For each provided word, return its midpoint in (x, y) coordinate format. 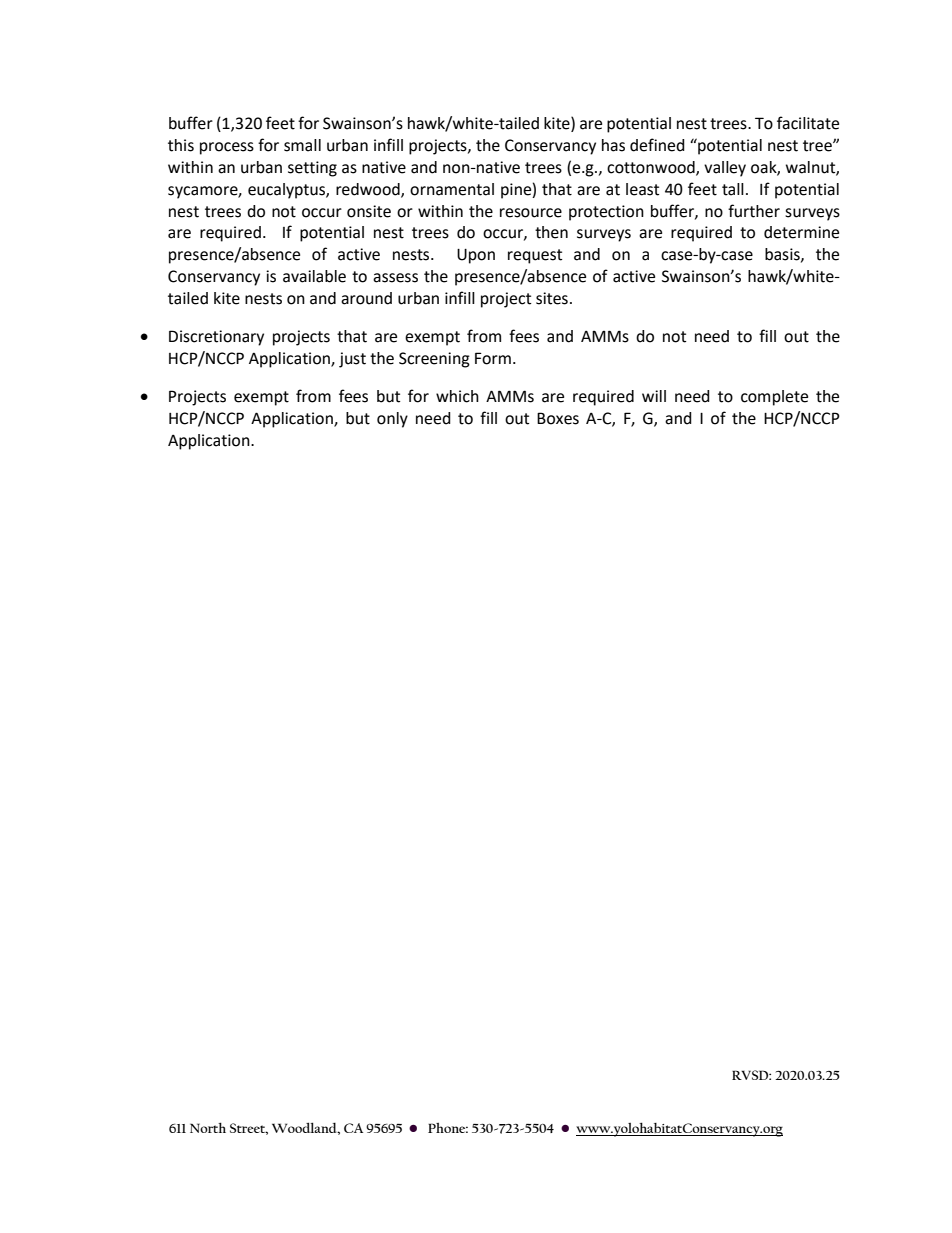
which (457, 396)
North (208, 1127)
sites (552, 298)
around (366, 298)
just (352, 360)
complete (774, 398)
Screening (434, 360)
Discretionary (216, 338)
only (392, 420)
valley (725, 169)
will (654, 396)
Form (493, 358)
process (227, 148)
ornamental (452, 189)
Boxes (558, 418)
